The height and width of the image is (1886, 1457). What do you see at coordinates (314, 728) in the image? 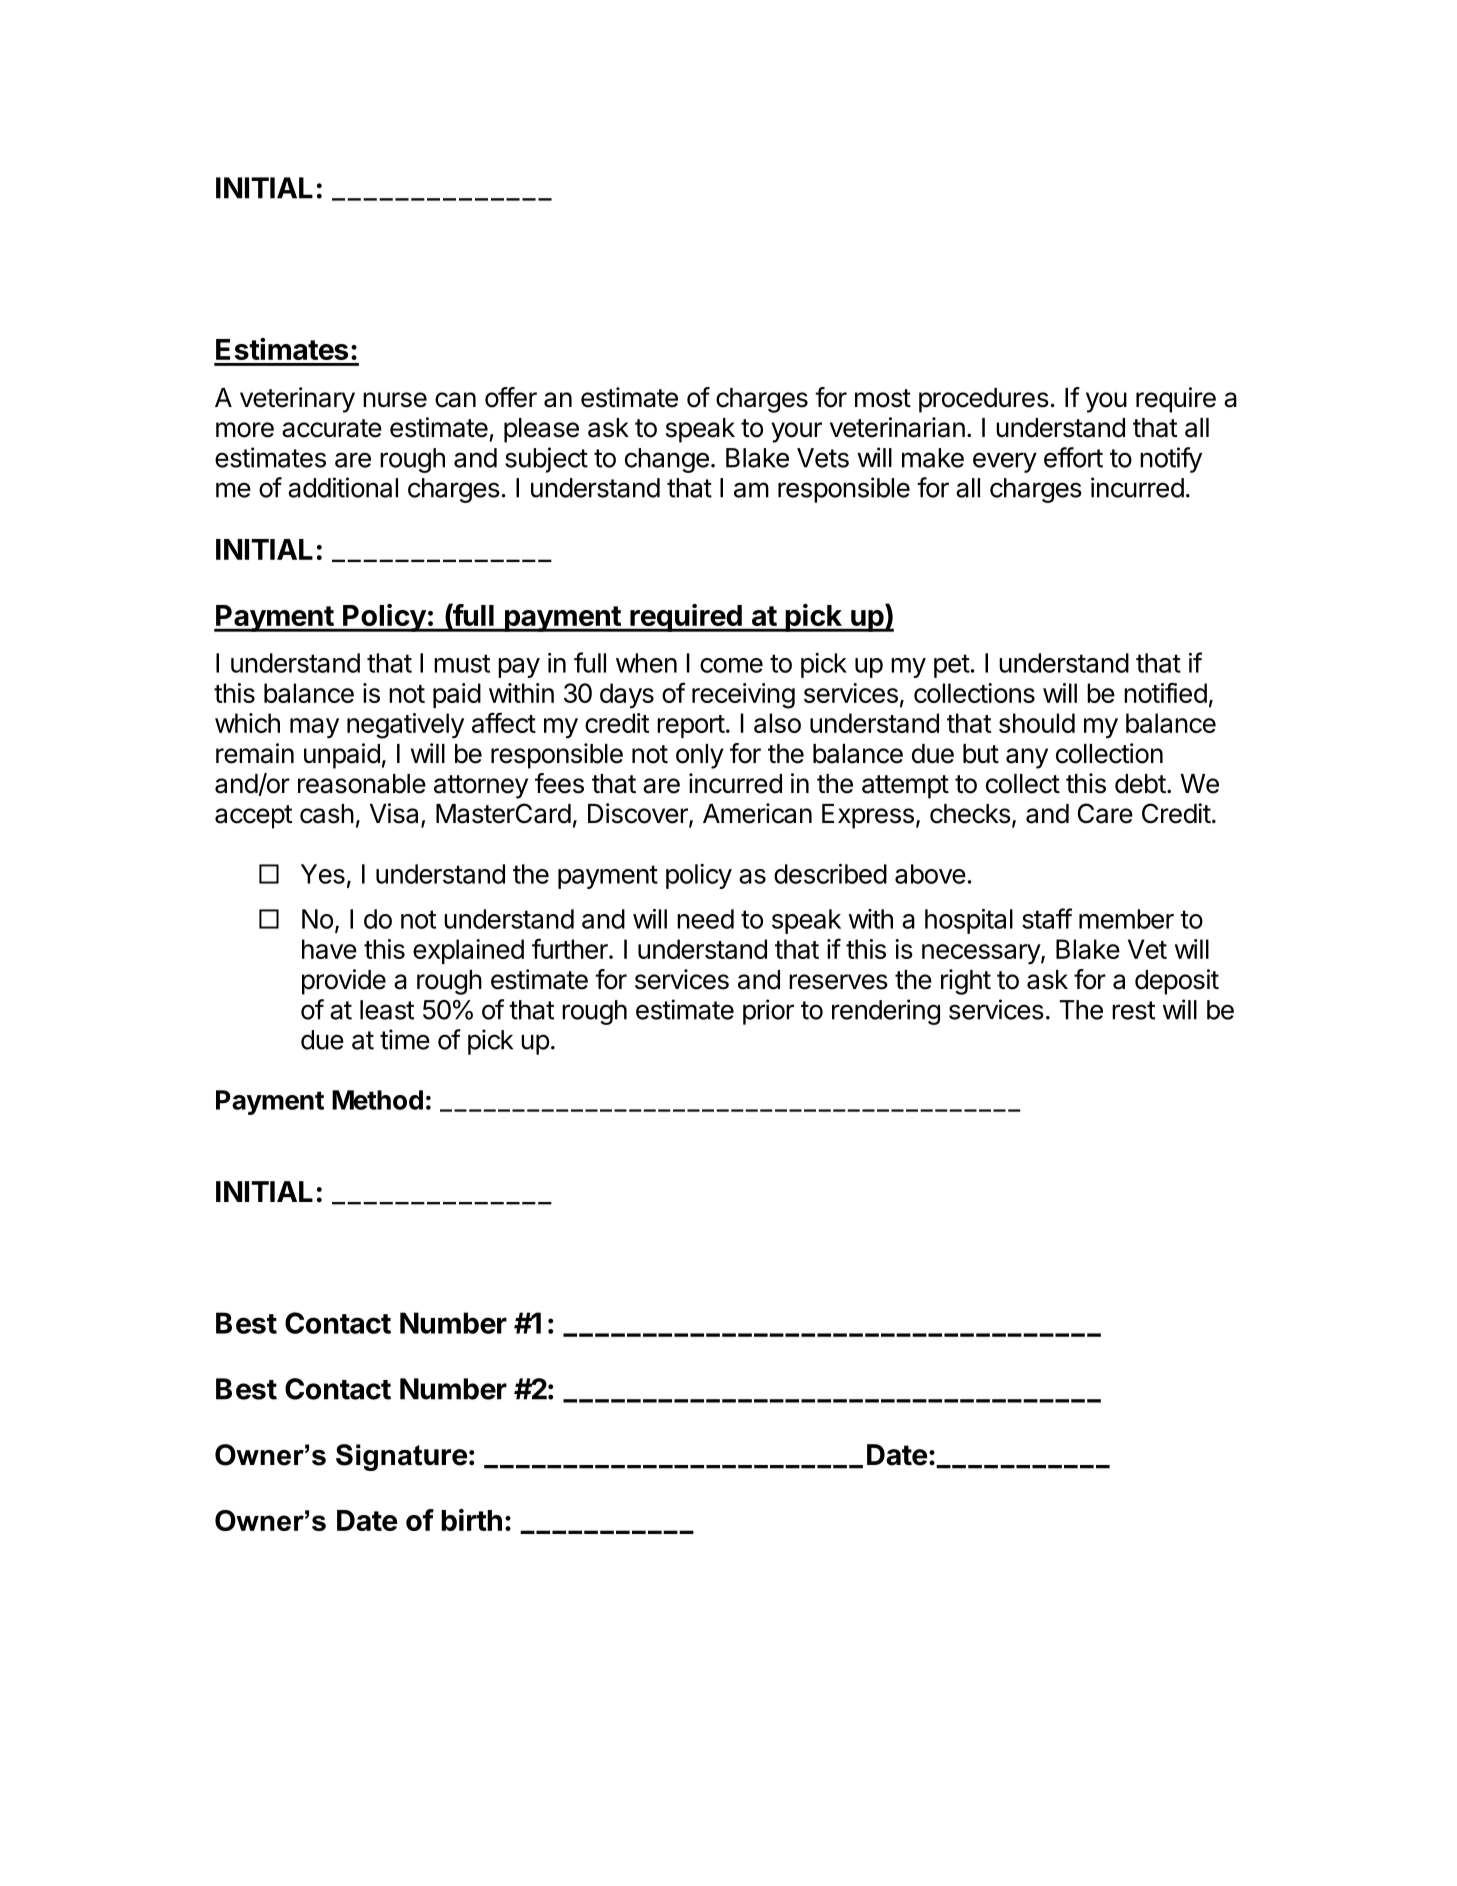
I see `may` at bounding box center [314, 728].
